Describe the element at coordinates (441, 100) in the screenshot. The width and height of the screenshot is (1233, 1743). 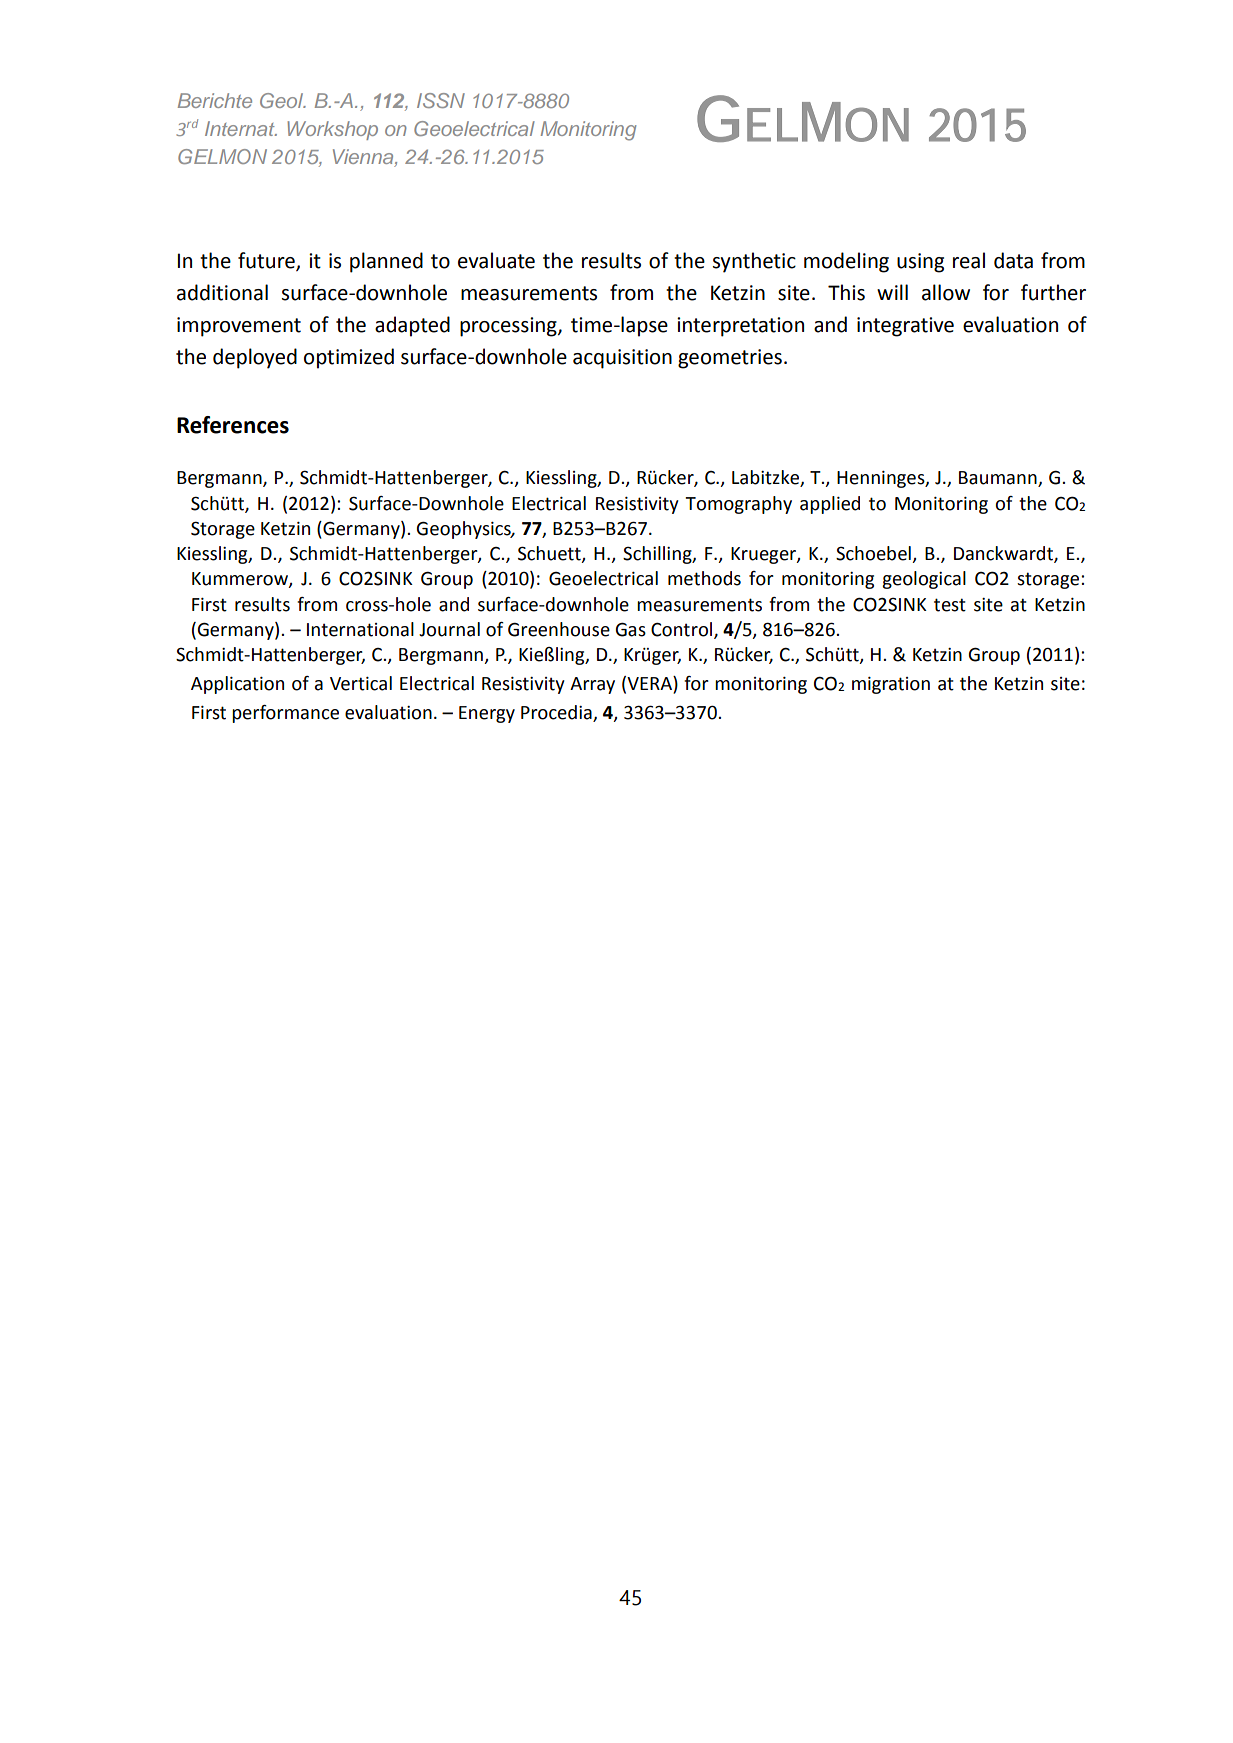
I see `ISSN` at that location.
